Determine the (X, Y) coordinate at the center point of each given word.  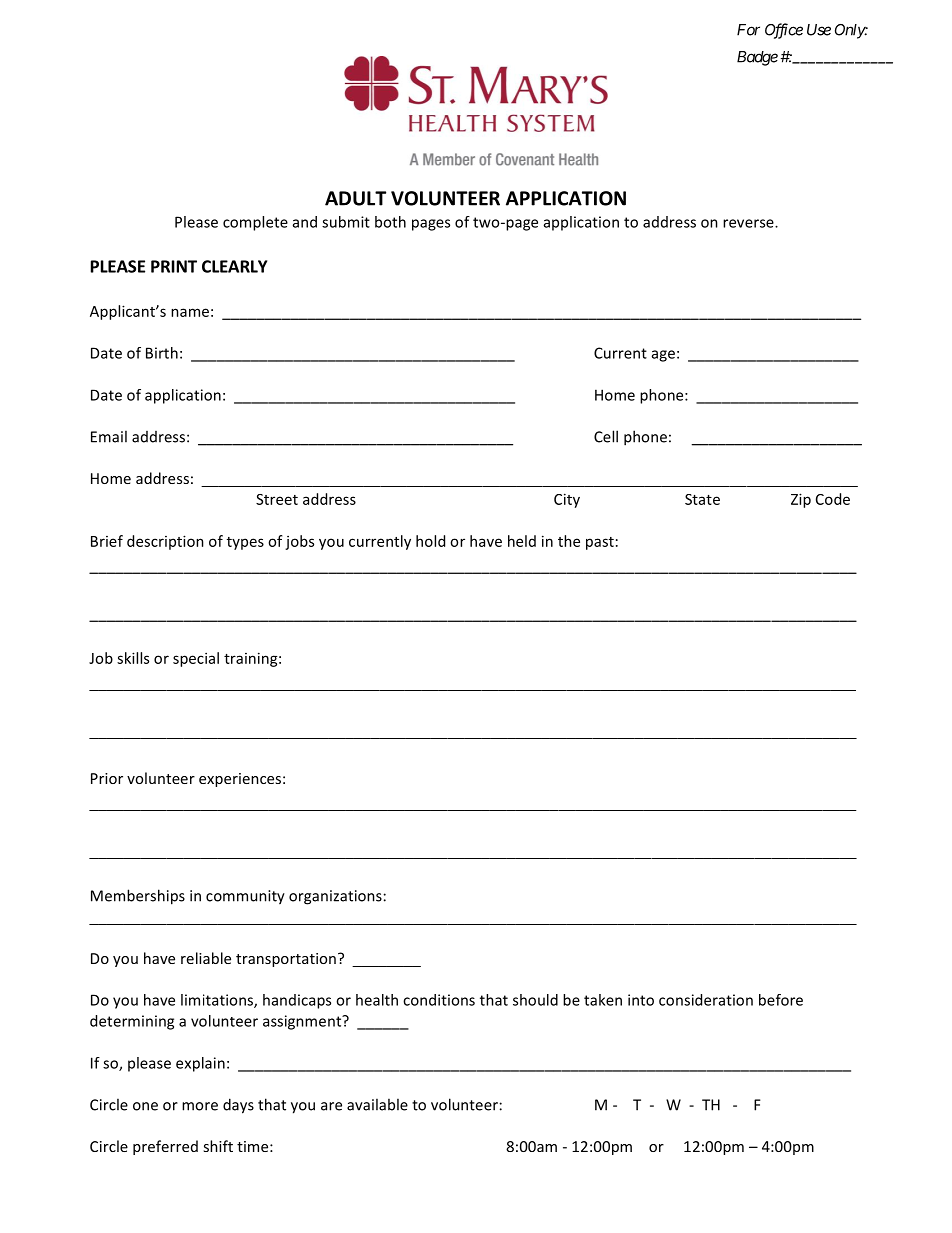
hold (430, 541)
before (781, 1000)
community (245, 897)
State (702, 499)
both (390, 222)
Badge (757, 58)
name (190, 312)
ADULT (355, 198)
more (200, 1106)
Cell (606, 436)
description (165, 542)
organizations (335, 897)
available (377, 1104)
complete (255, 223)
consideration (706, 1000)
